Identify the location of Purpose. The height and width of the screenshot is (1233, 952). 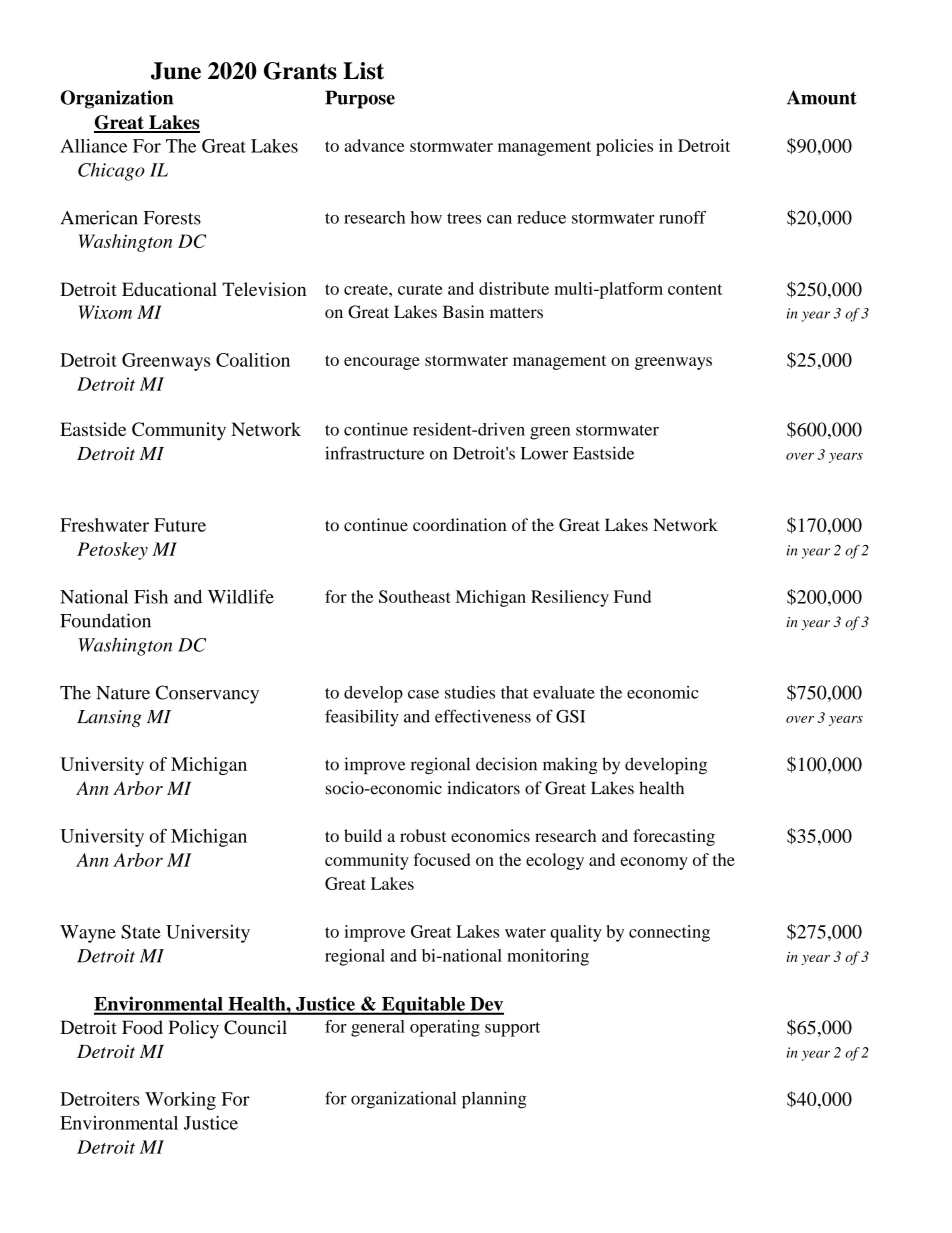
(360, 99).
